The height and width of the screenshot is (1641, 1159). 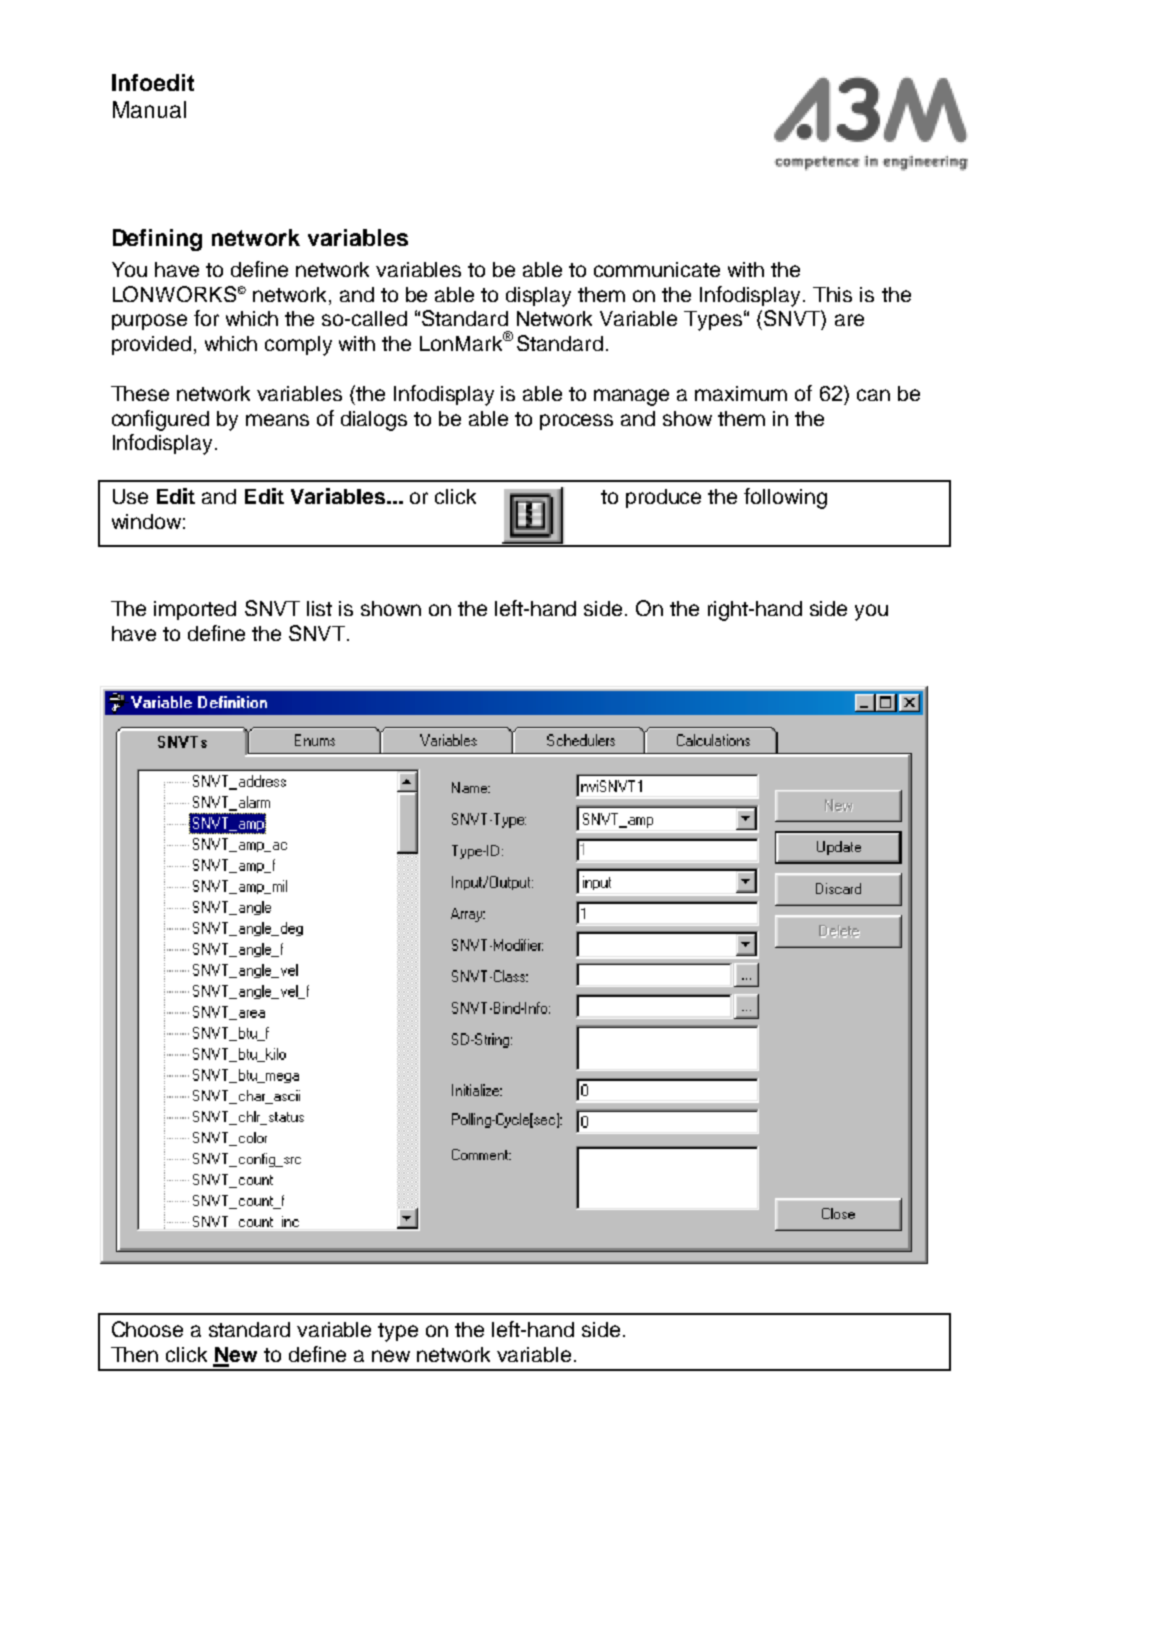 I want to click on This, so click(x=832, y=294).
